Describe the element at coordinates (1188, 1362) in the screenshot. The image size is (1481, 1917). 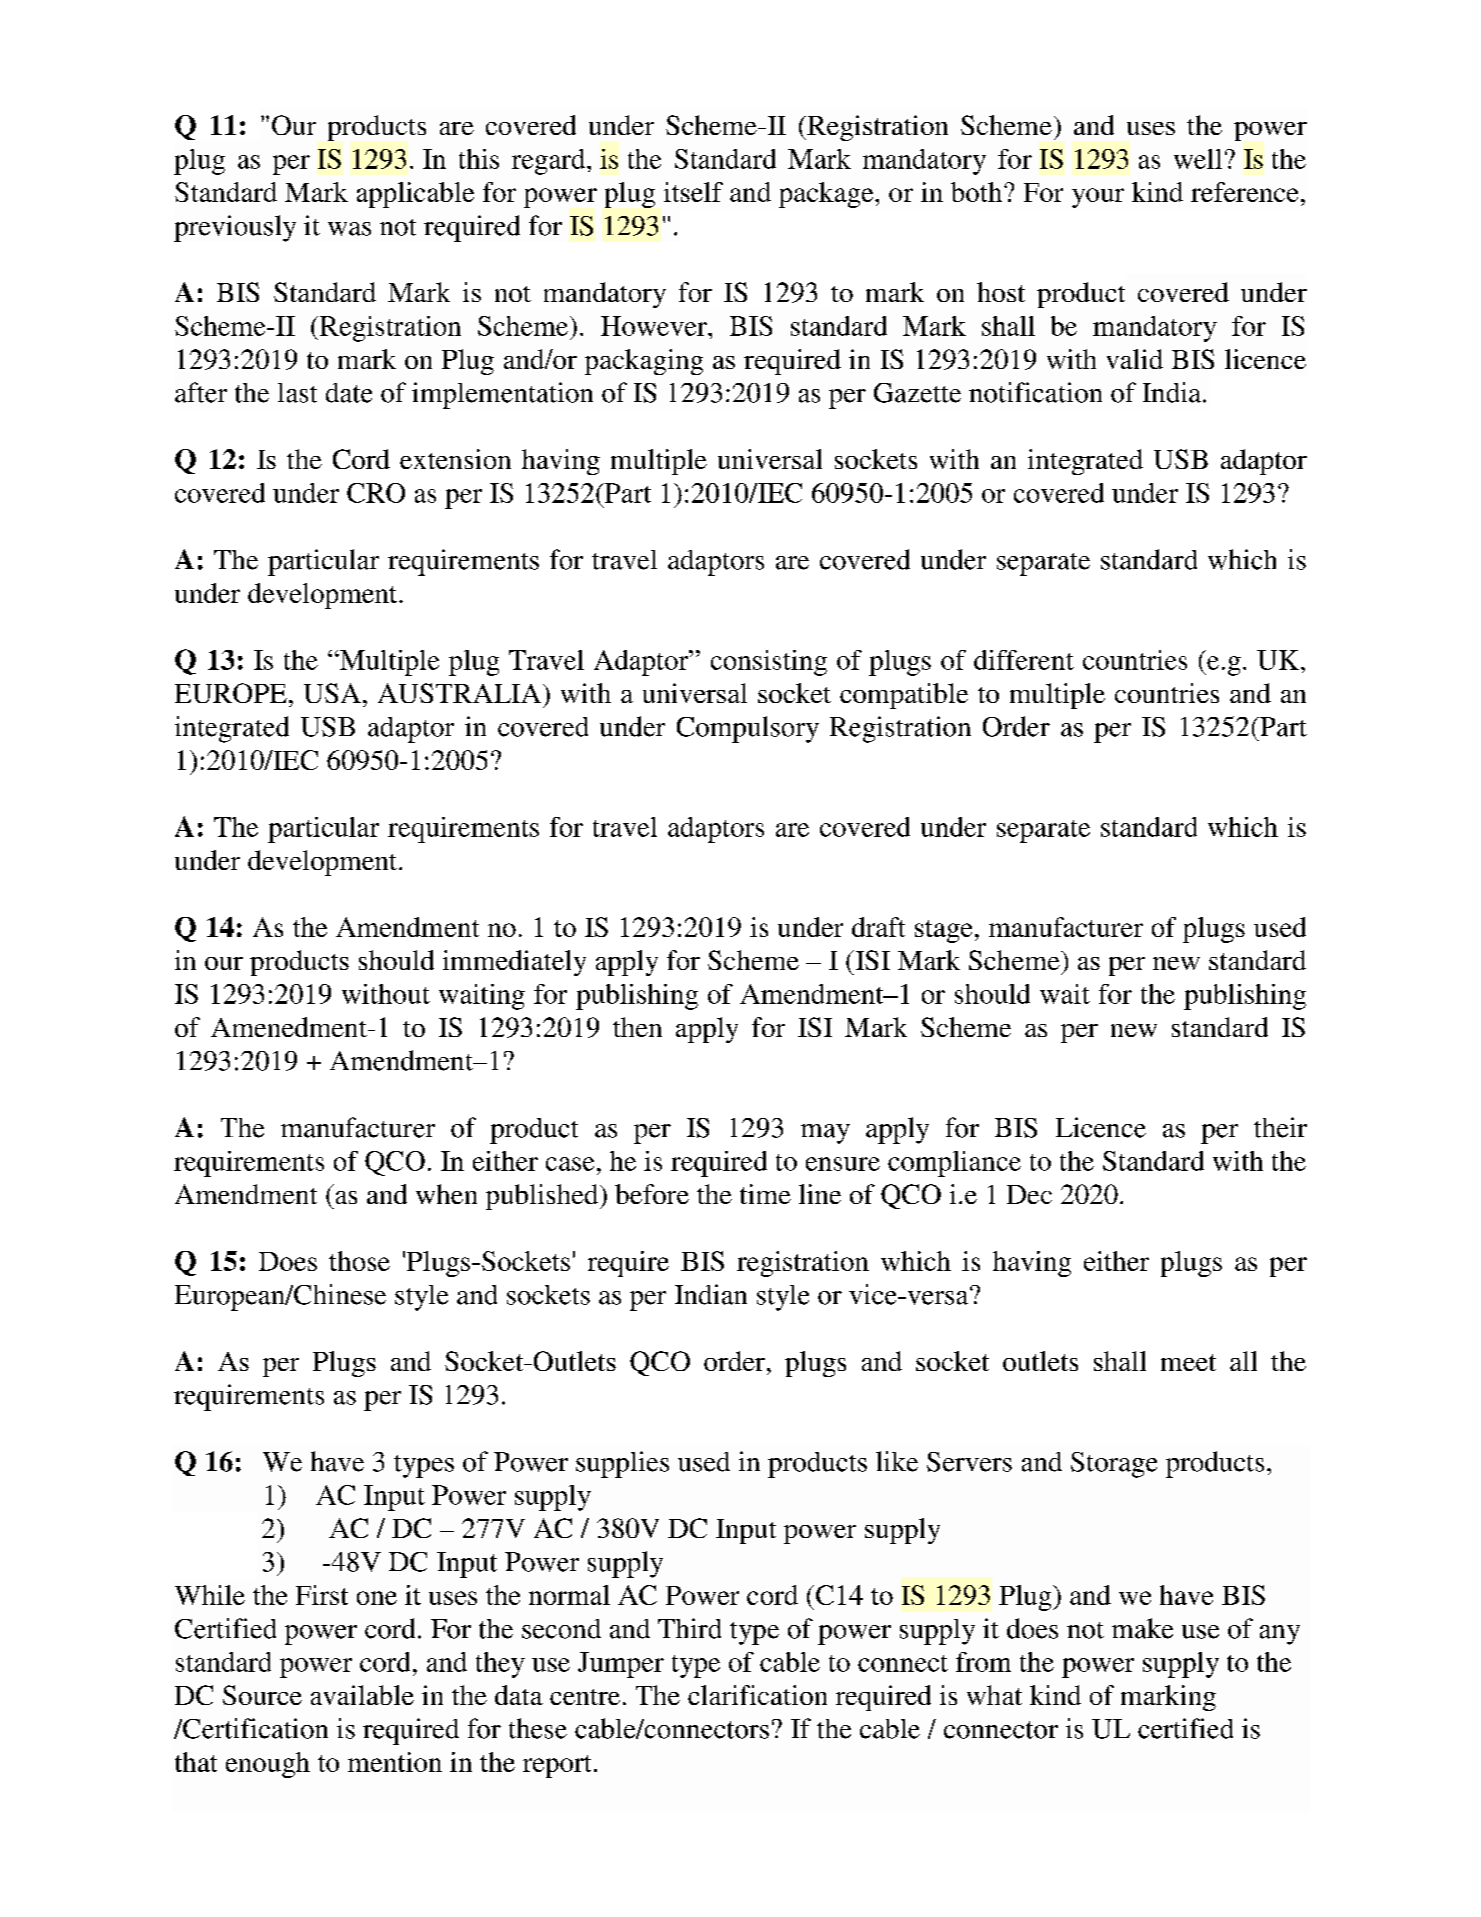
I see `meet` at that location.
